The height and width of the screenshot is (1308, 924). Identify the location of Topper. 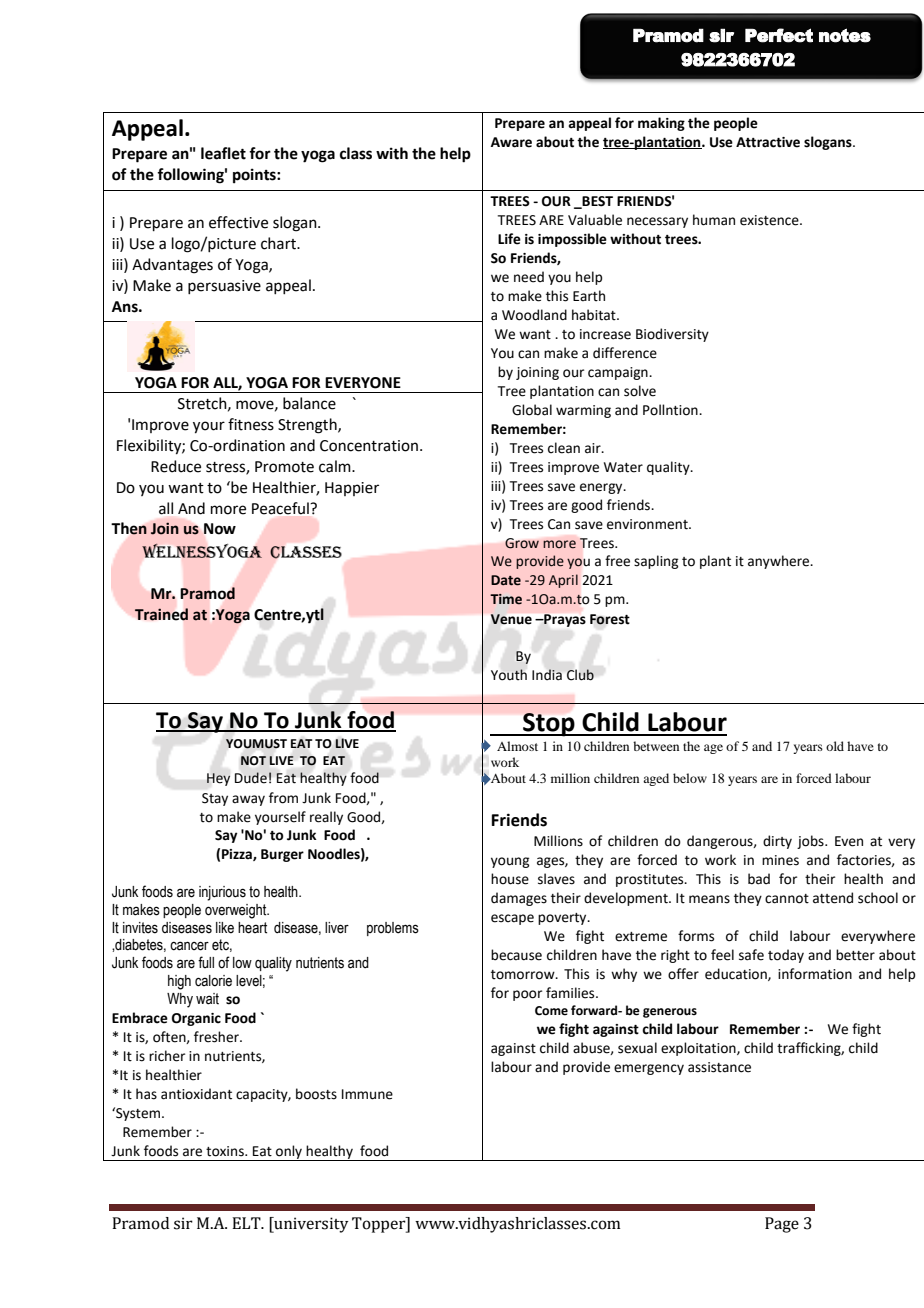
(380, 1225).
